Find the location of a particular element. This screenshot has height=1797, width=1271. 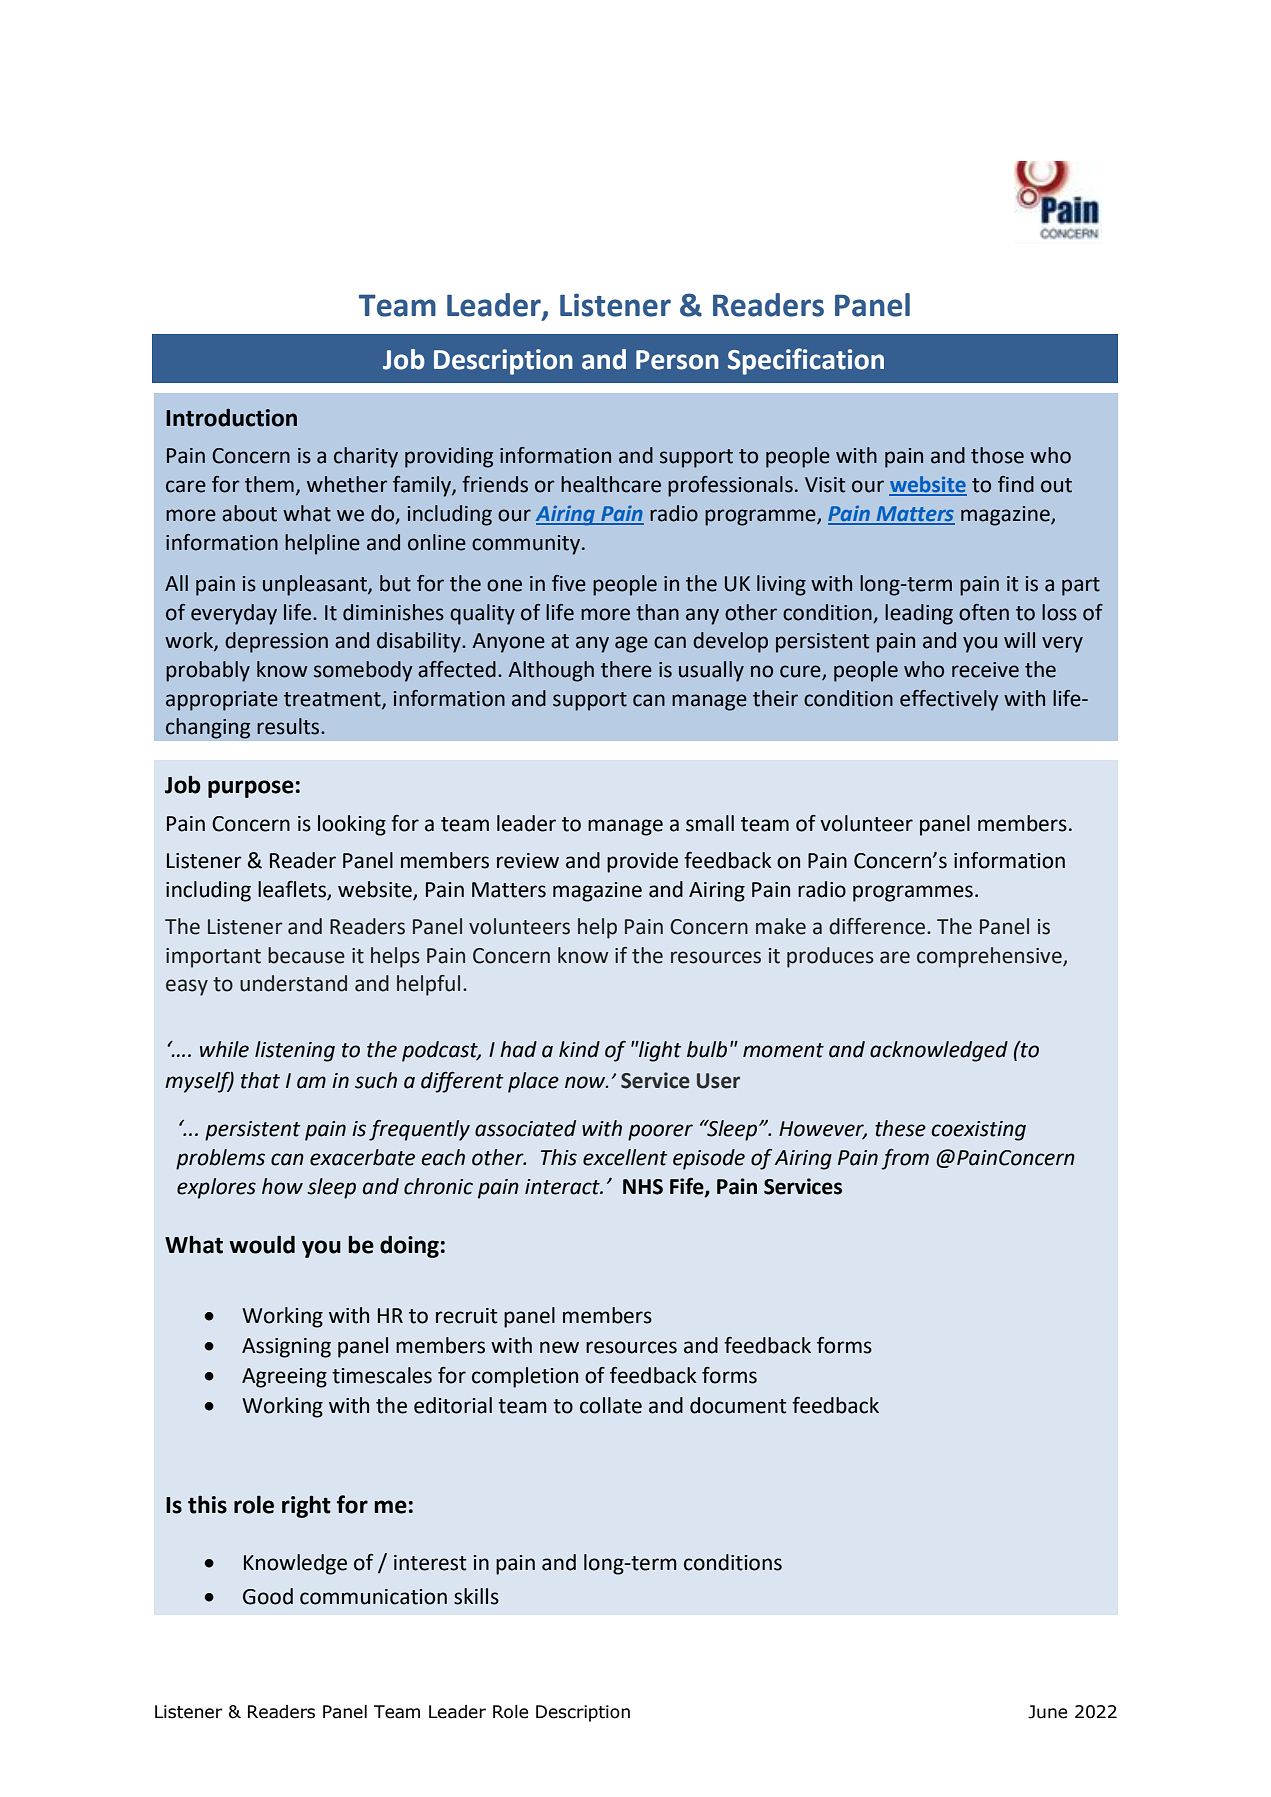

collate is located at coordinates (611, 1405).
